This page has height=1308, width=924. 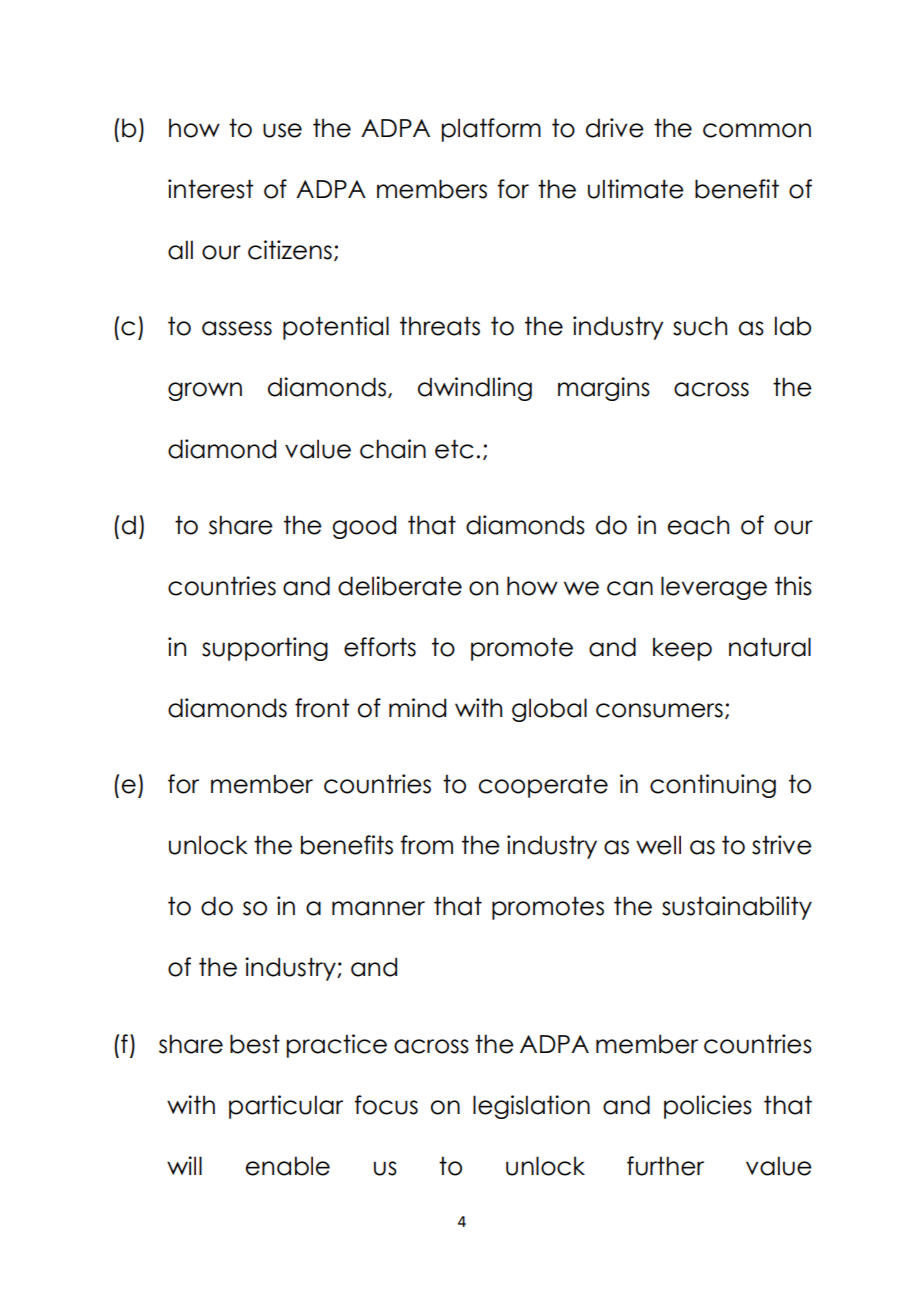 What do you see at coordinates (282, 130) in the page?
I see `use` at bounding box center [282, 130].
